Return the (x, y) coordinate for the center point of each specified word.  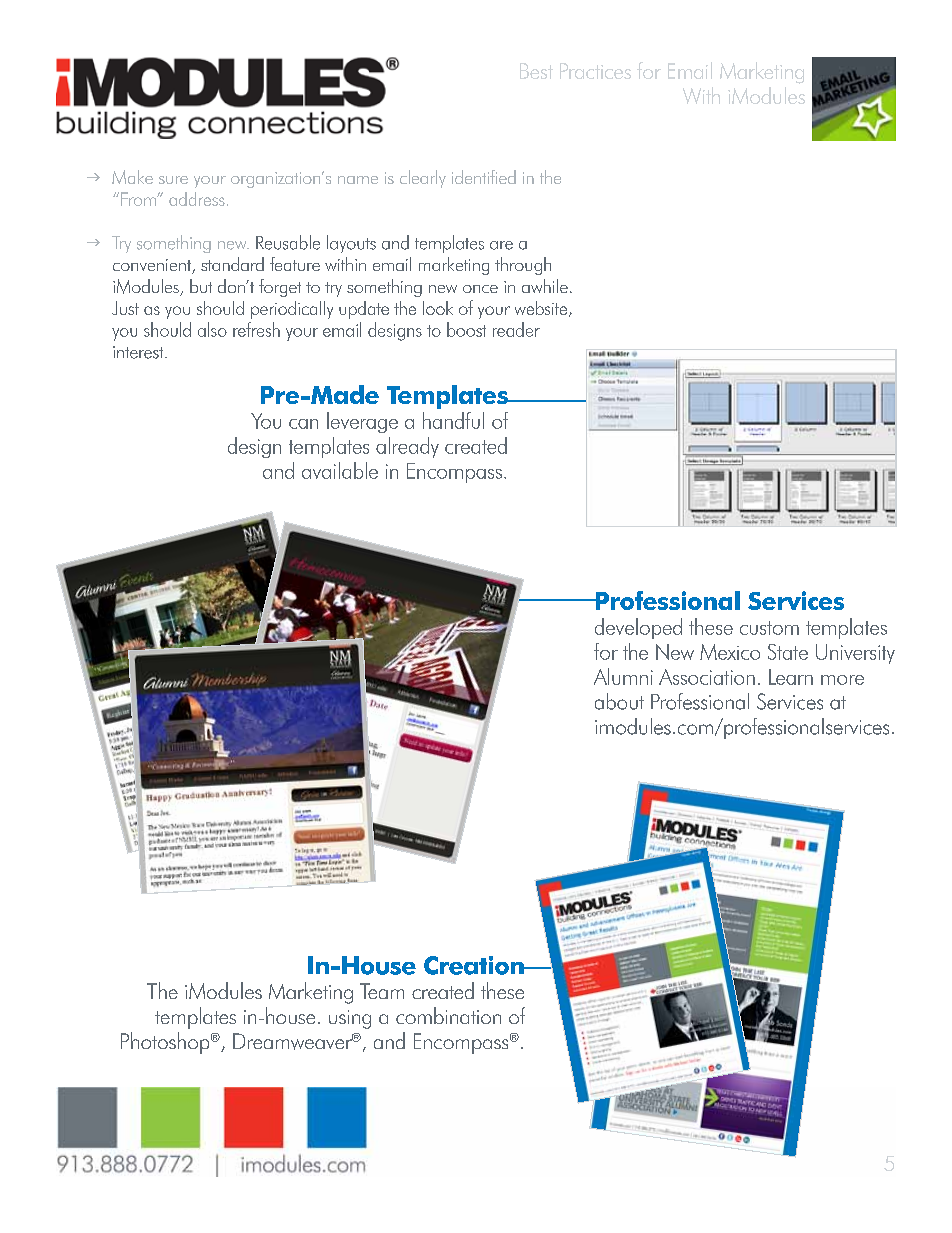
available (340, 470)
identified (484, 177)
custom (769, 628)
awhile (545, 286)
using (350, 1019)
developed (638, 628)
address (197, 199)
